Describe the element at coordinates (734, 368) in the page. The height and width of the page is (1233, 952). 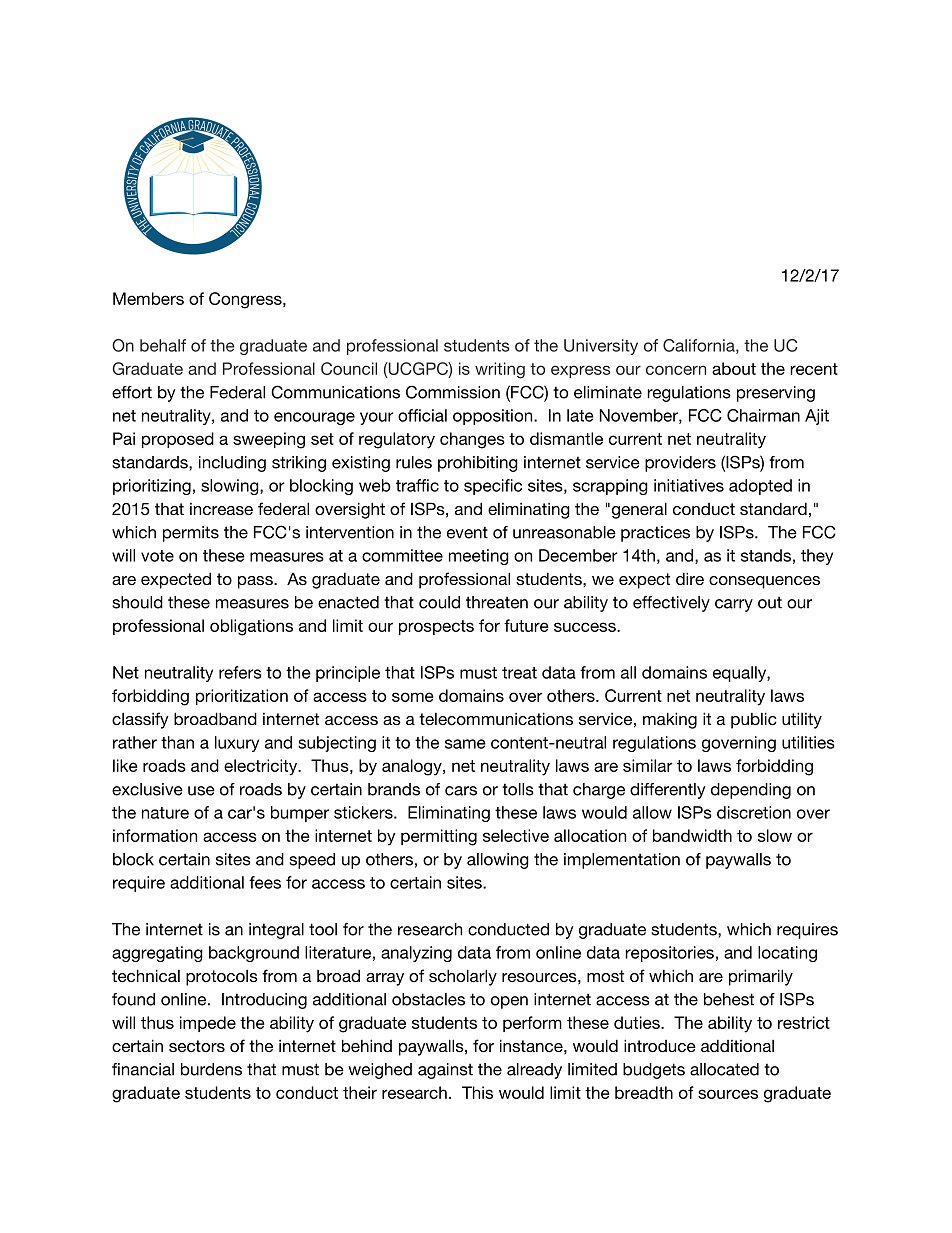
I see `about` at that location.
